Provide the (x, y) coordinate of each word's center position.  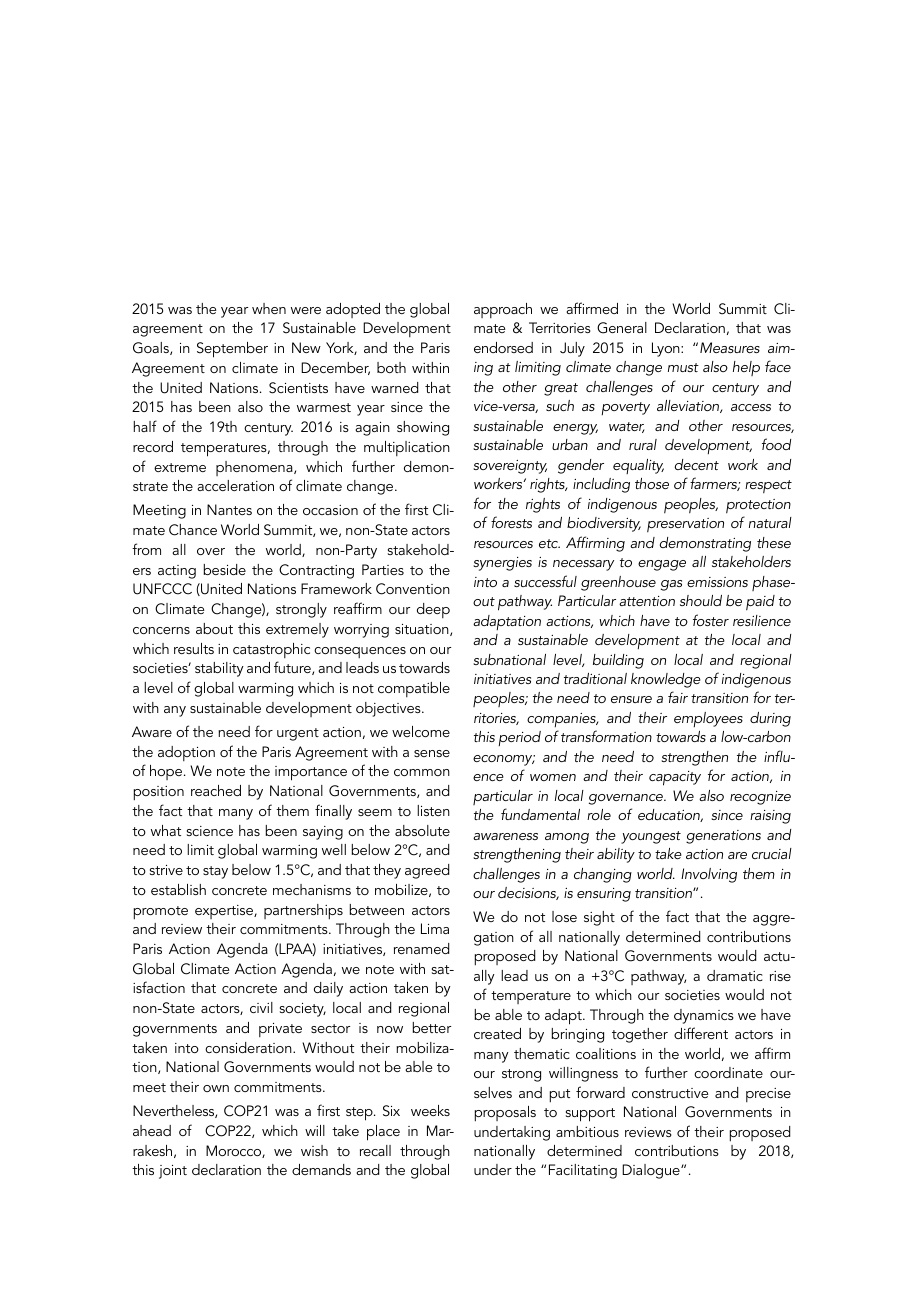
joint (173, 1172)
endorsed (503, 347)
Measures (730, 347)
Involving (709, 875)
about (214, 628)
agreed (427, 871)
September (232, 350)
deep (433, 610)
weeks (430, 1110)
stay (215, 872)
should (701, 600)
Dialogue (652, 1171)
